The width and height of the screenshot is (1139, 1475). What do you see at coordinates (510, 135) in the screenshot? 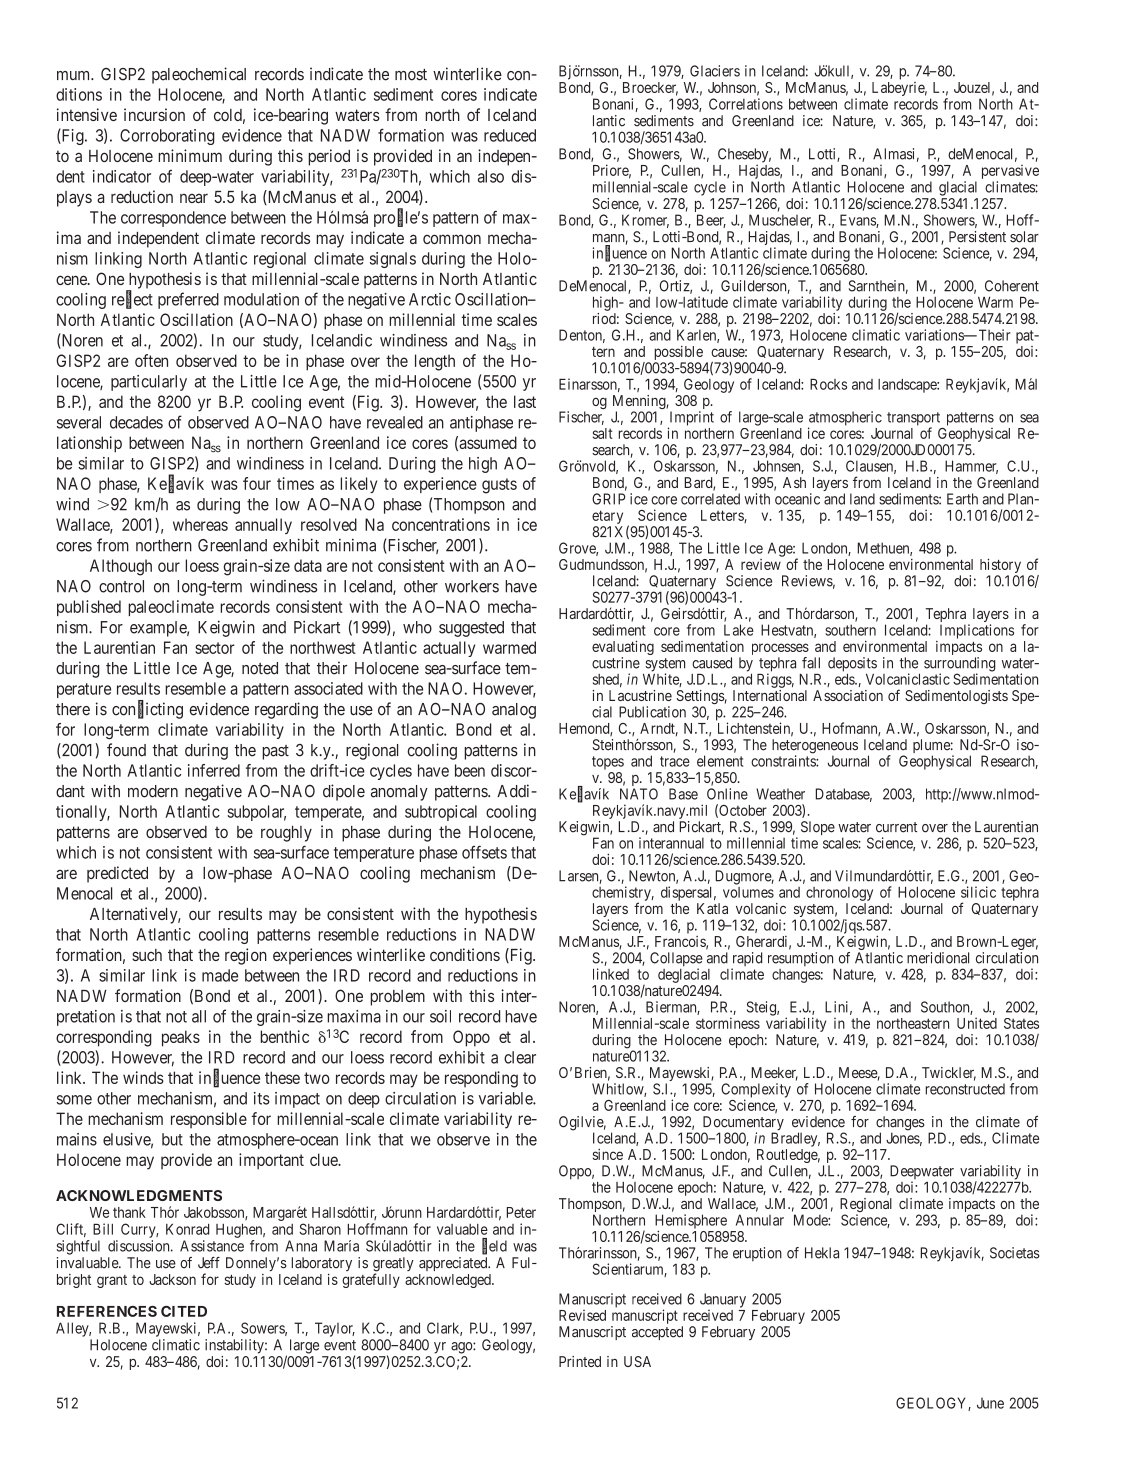
I see `reduced` at bounding box center [510, 135].
